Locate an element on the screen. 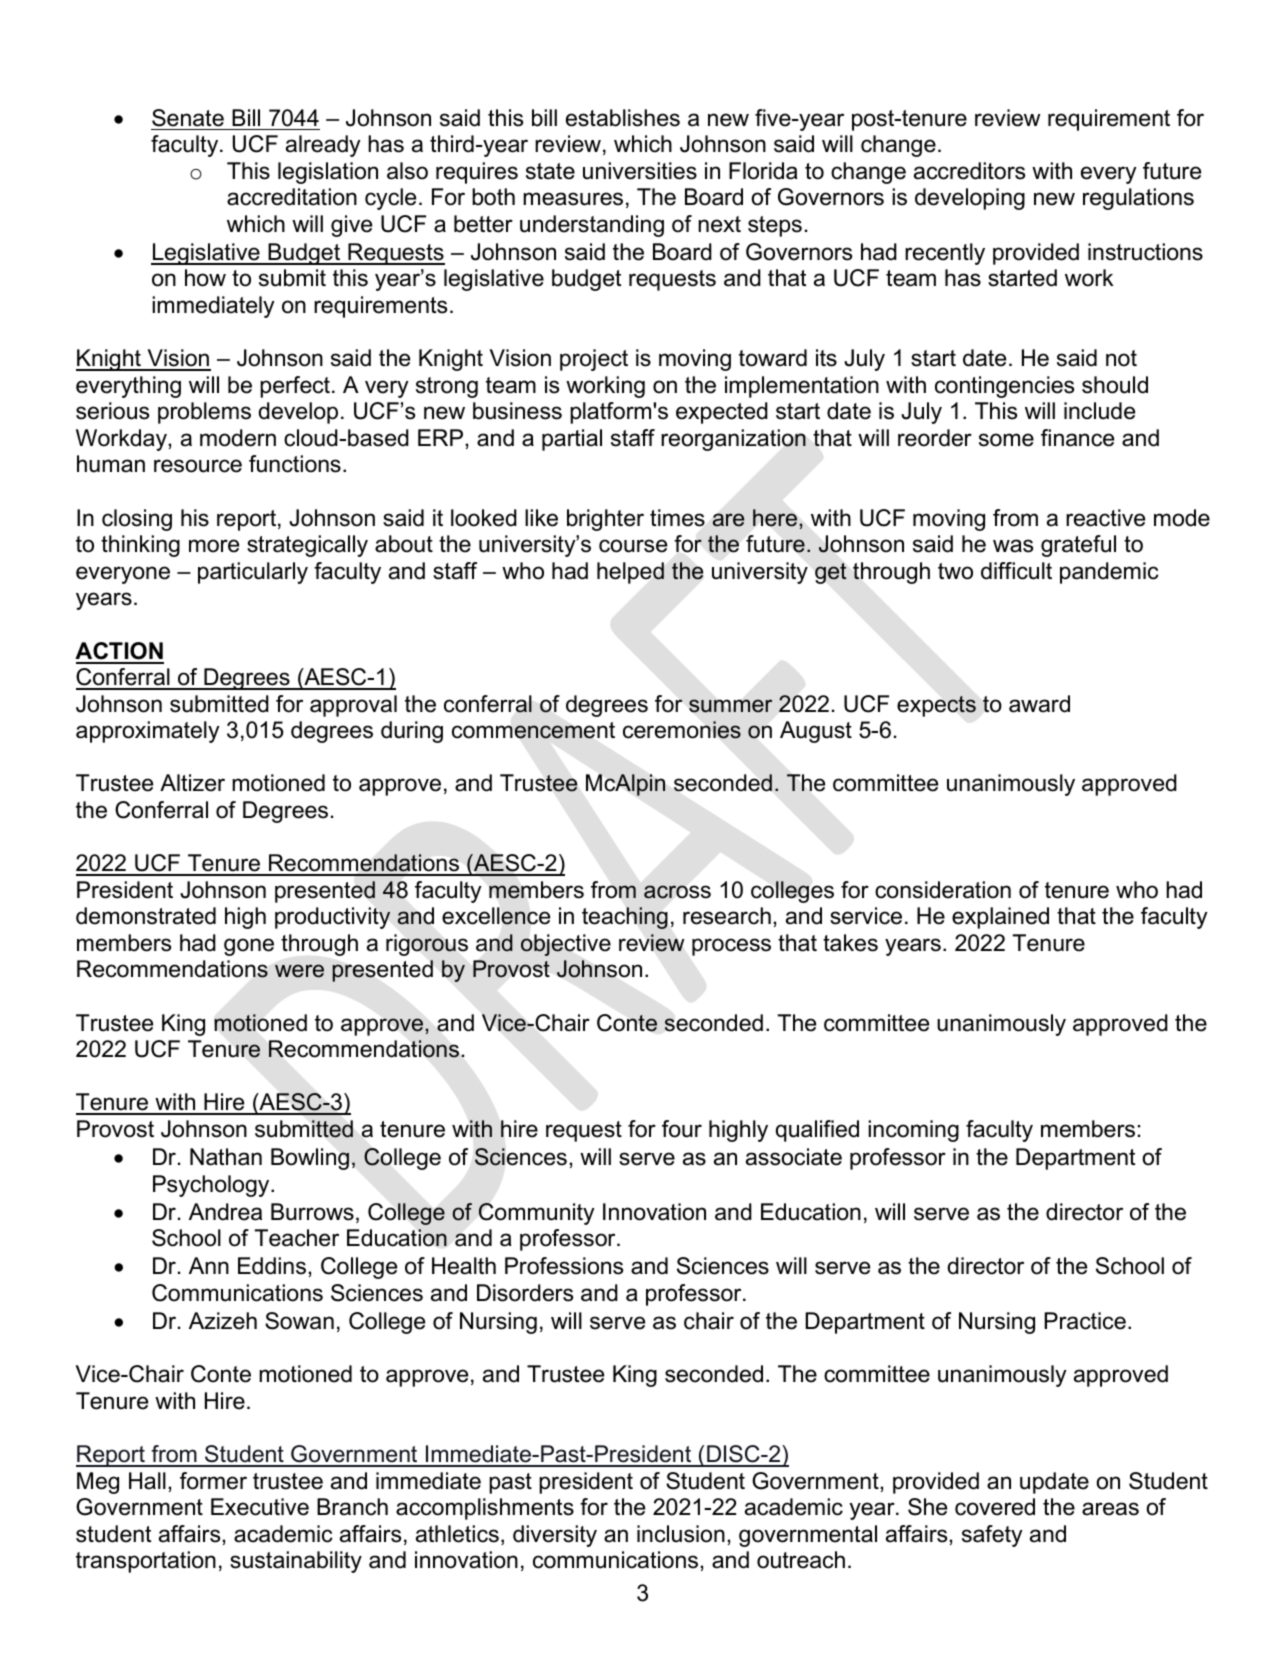  universities is located at coordinates (640, 171).
